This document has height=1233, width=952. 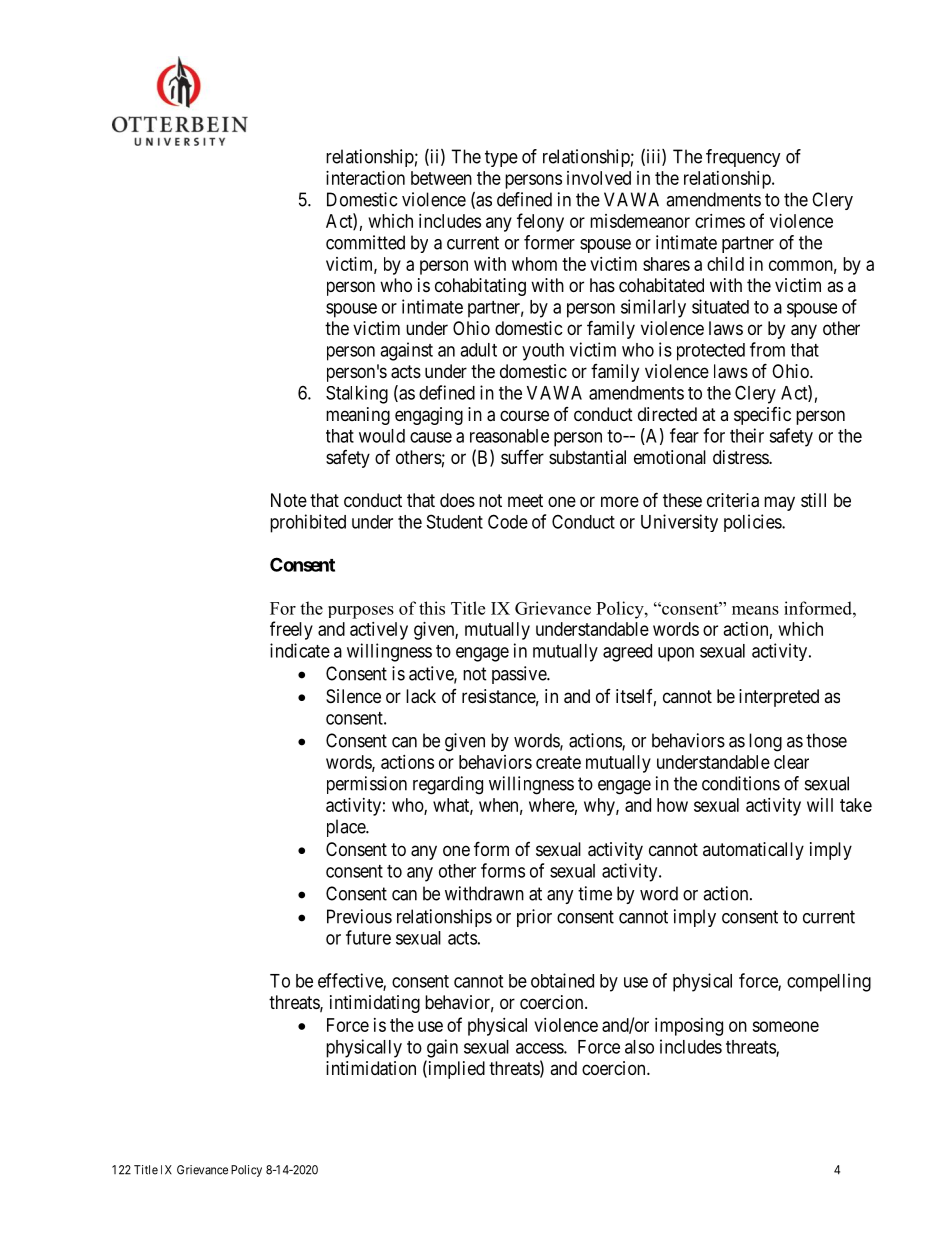 What do you see at coordinates (382, 436) in the document?
I see `would` at bounding box center [382, 436].
